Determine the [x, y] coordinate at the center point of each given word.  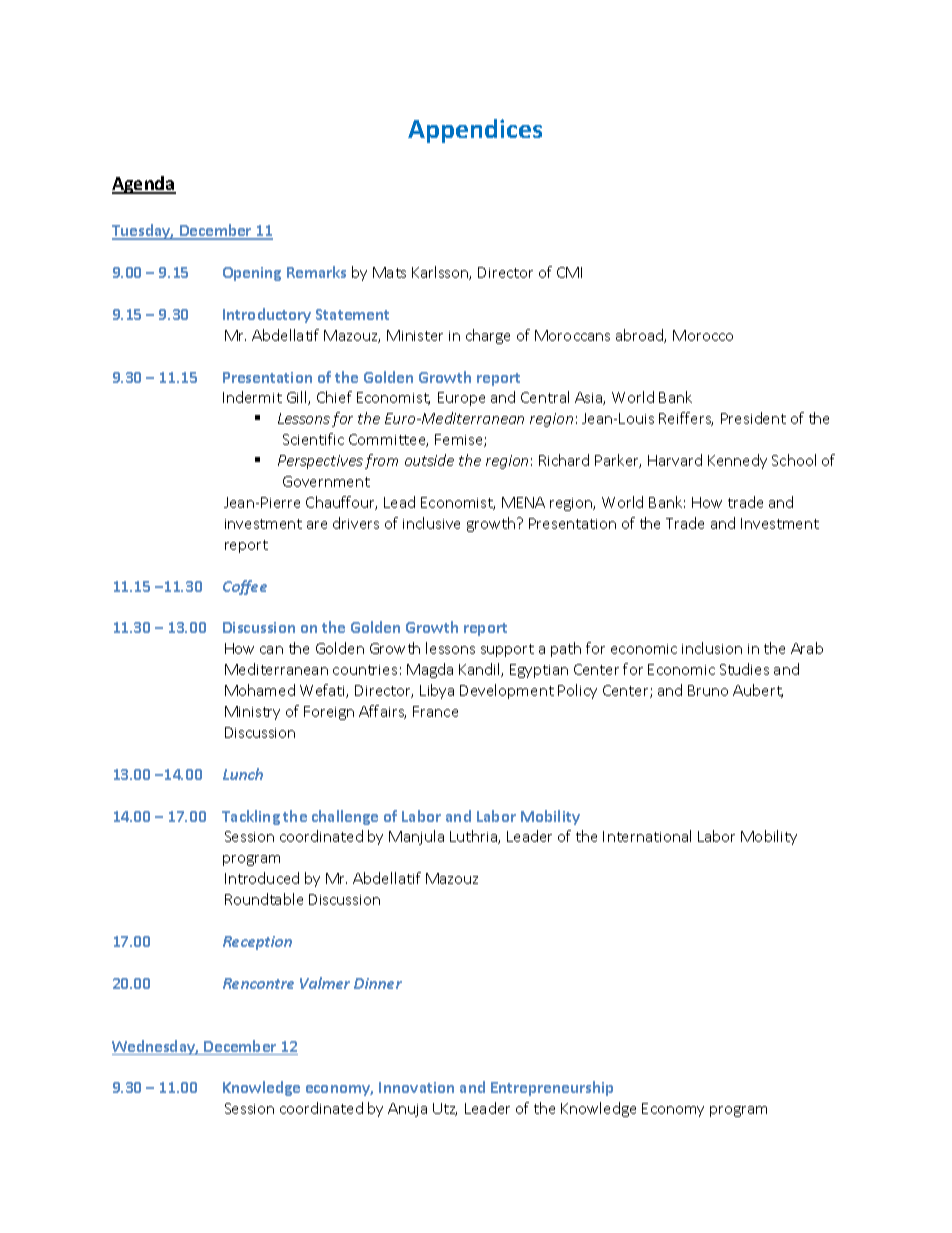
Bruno [708, 690]
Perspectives [320, 462]
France [435, 711]
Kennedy [737, 461]
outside [429, 460]
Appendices [475, 131]
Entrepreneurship [552, 1088]
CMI [569, 272]
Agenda [144, 185]
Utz [445, 1109]
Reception [257, 943]
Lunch [243, 774]
